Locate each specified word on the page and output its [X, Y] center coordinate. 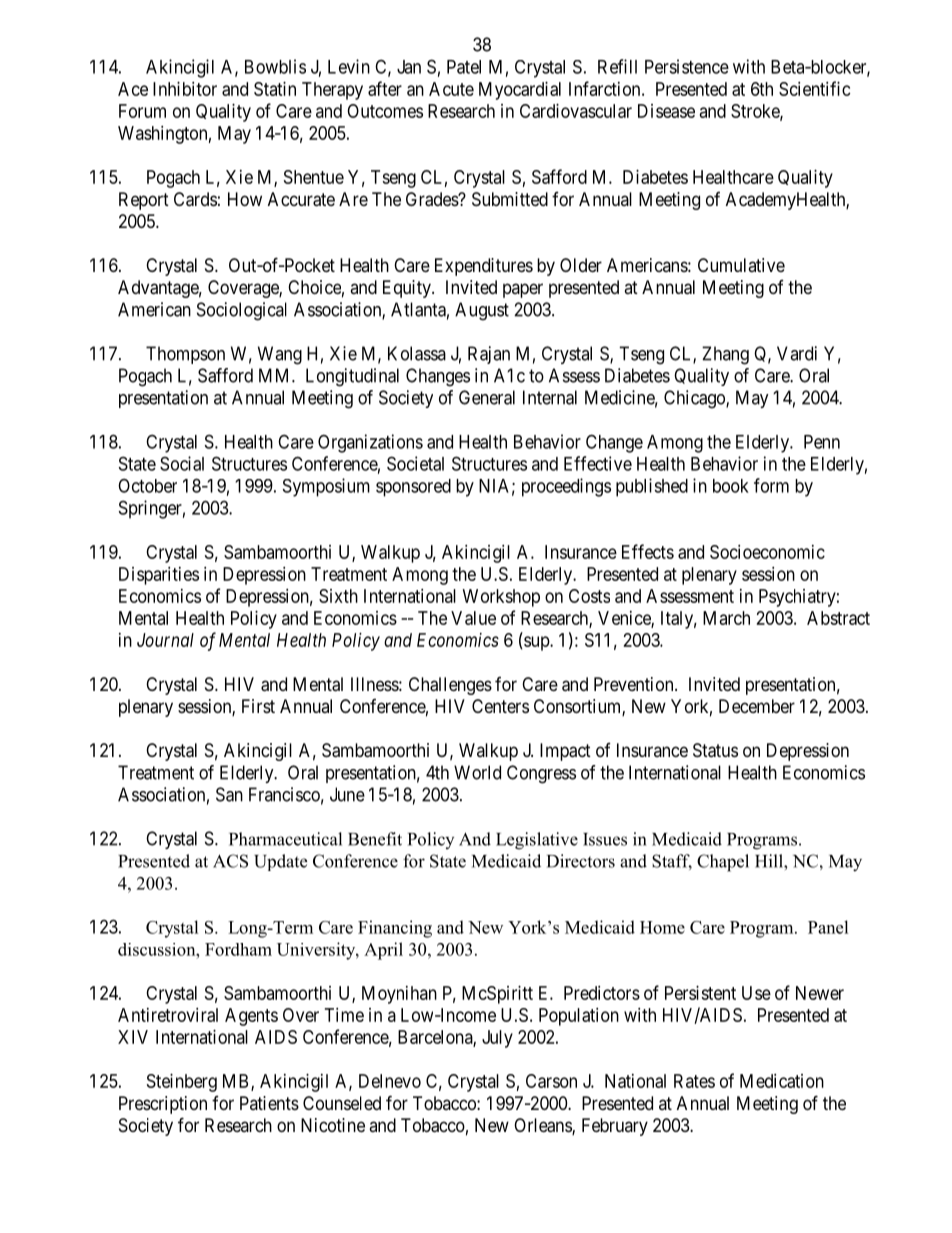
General [487, 397]
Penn [822, 442]
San [229, 794]
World [477, 772]
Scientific [815, 88]
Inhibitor [185, 89]
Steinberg [182, 1083]
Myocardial [520, 91]
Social [182, 463]
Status [715, 750]
